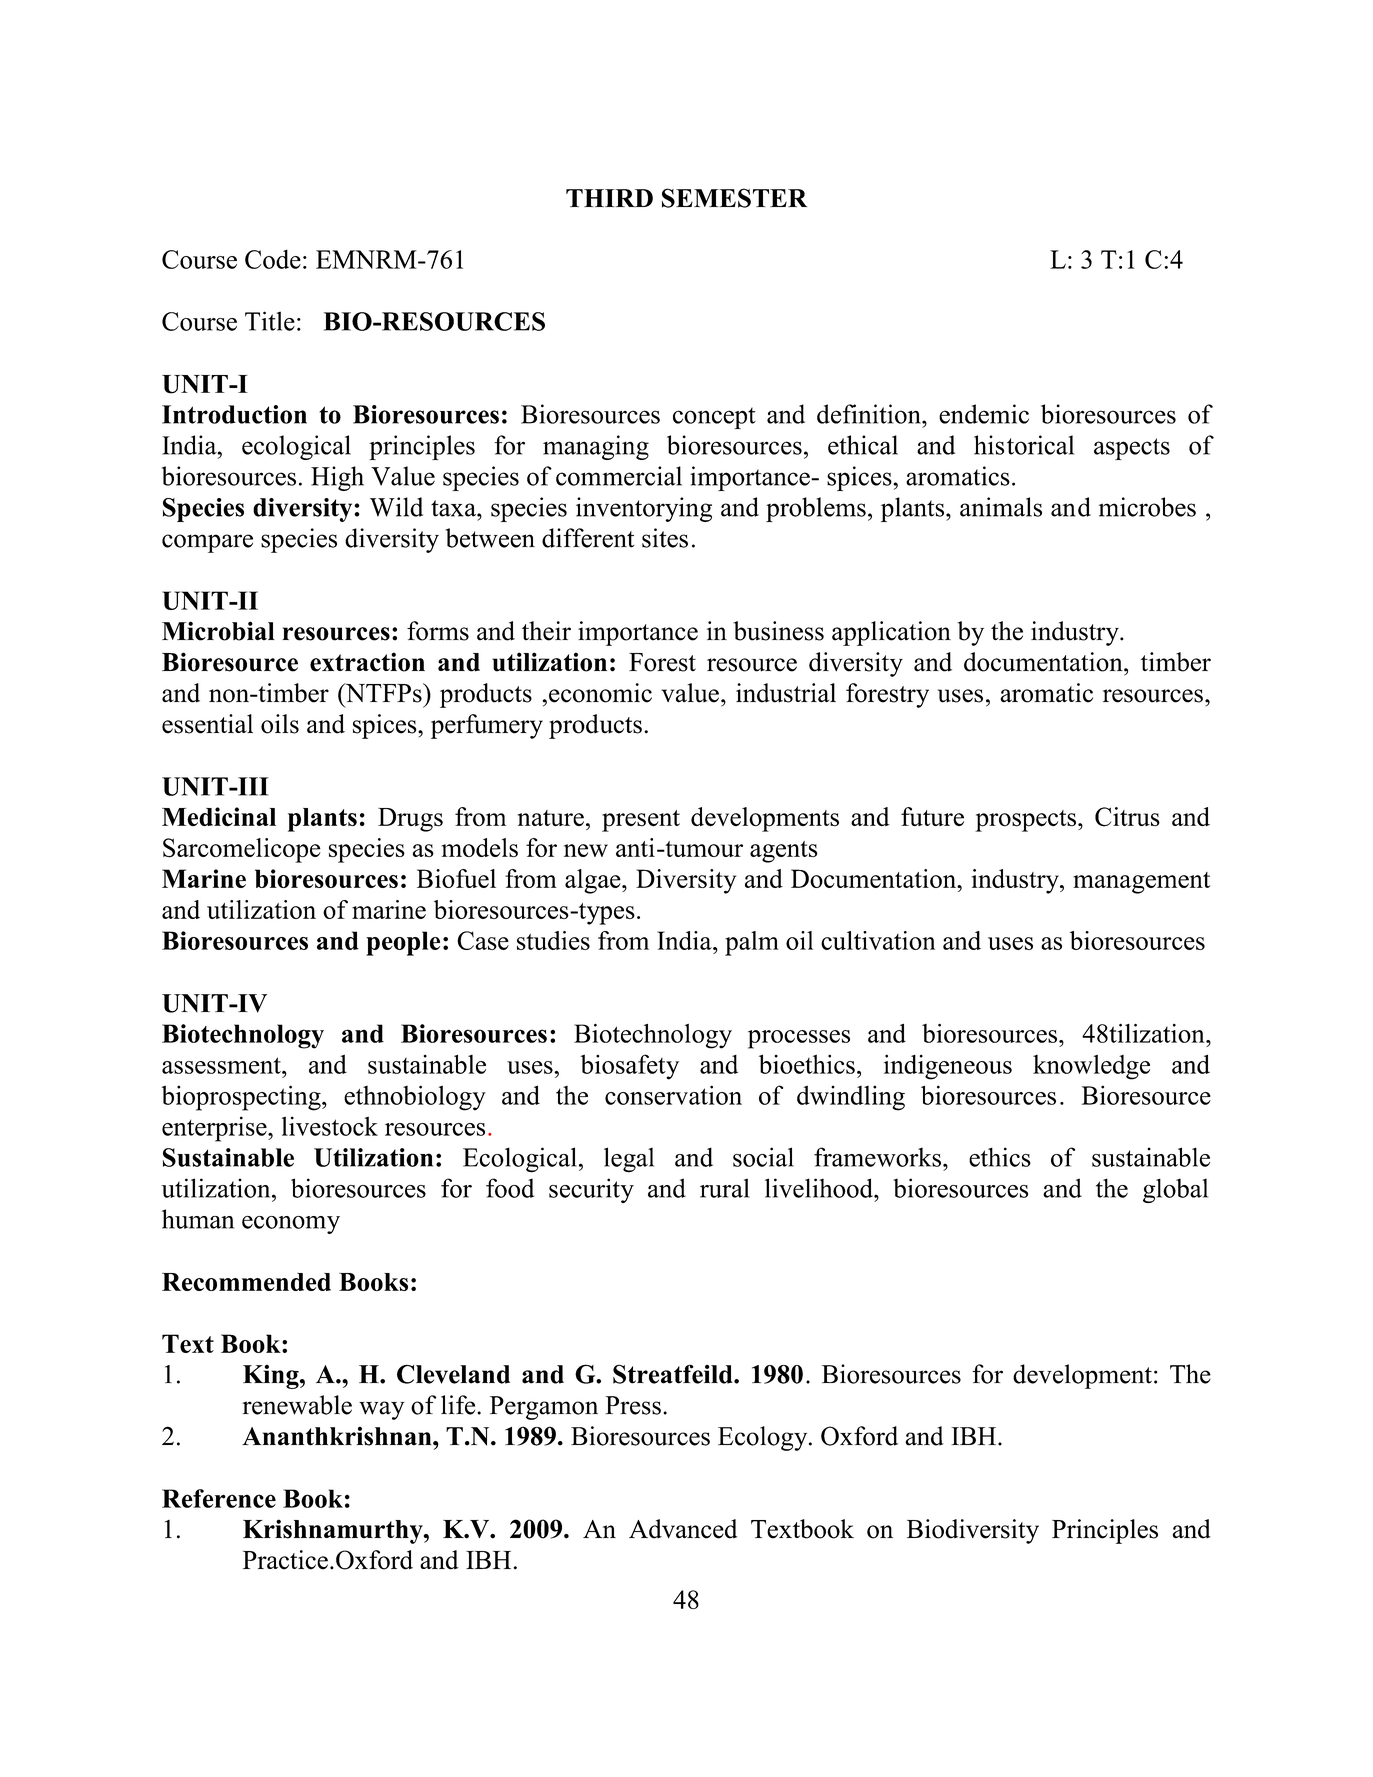  Describe the element at coordinates (219, 1498) in the image. I see `Reference` at that location.
